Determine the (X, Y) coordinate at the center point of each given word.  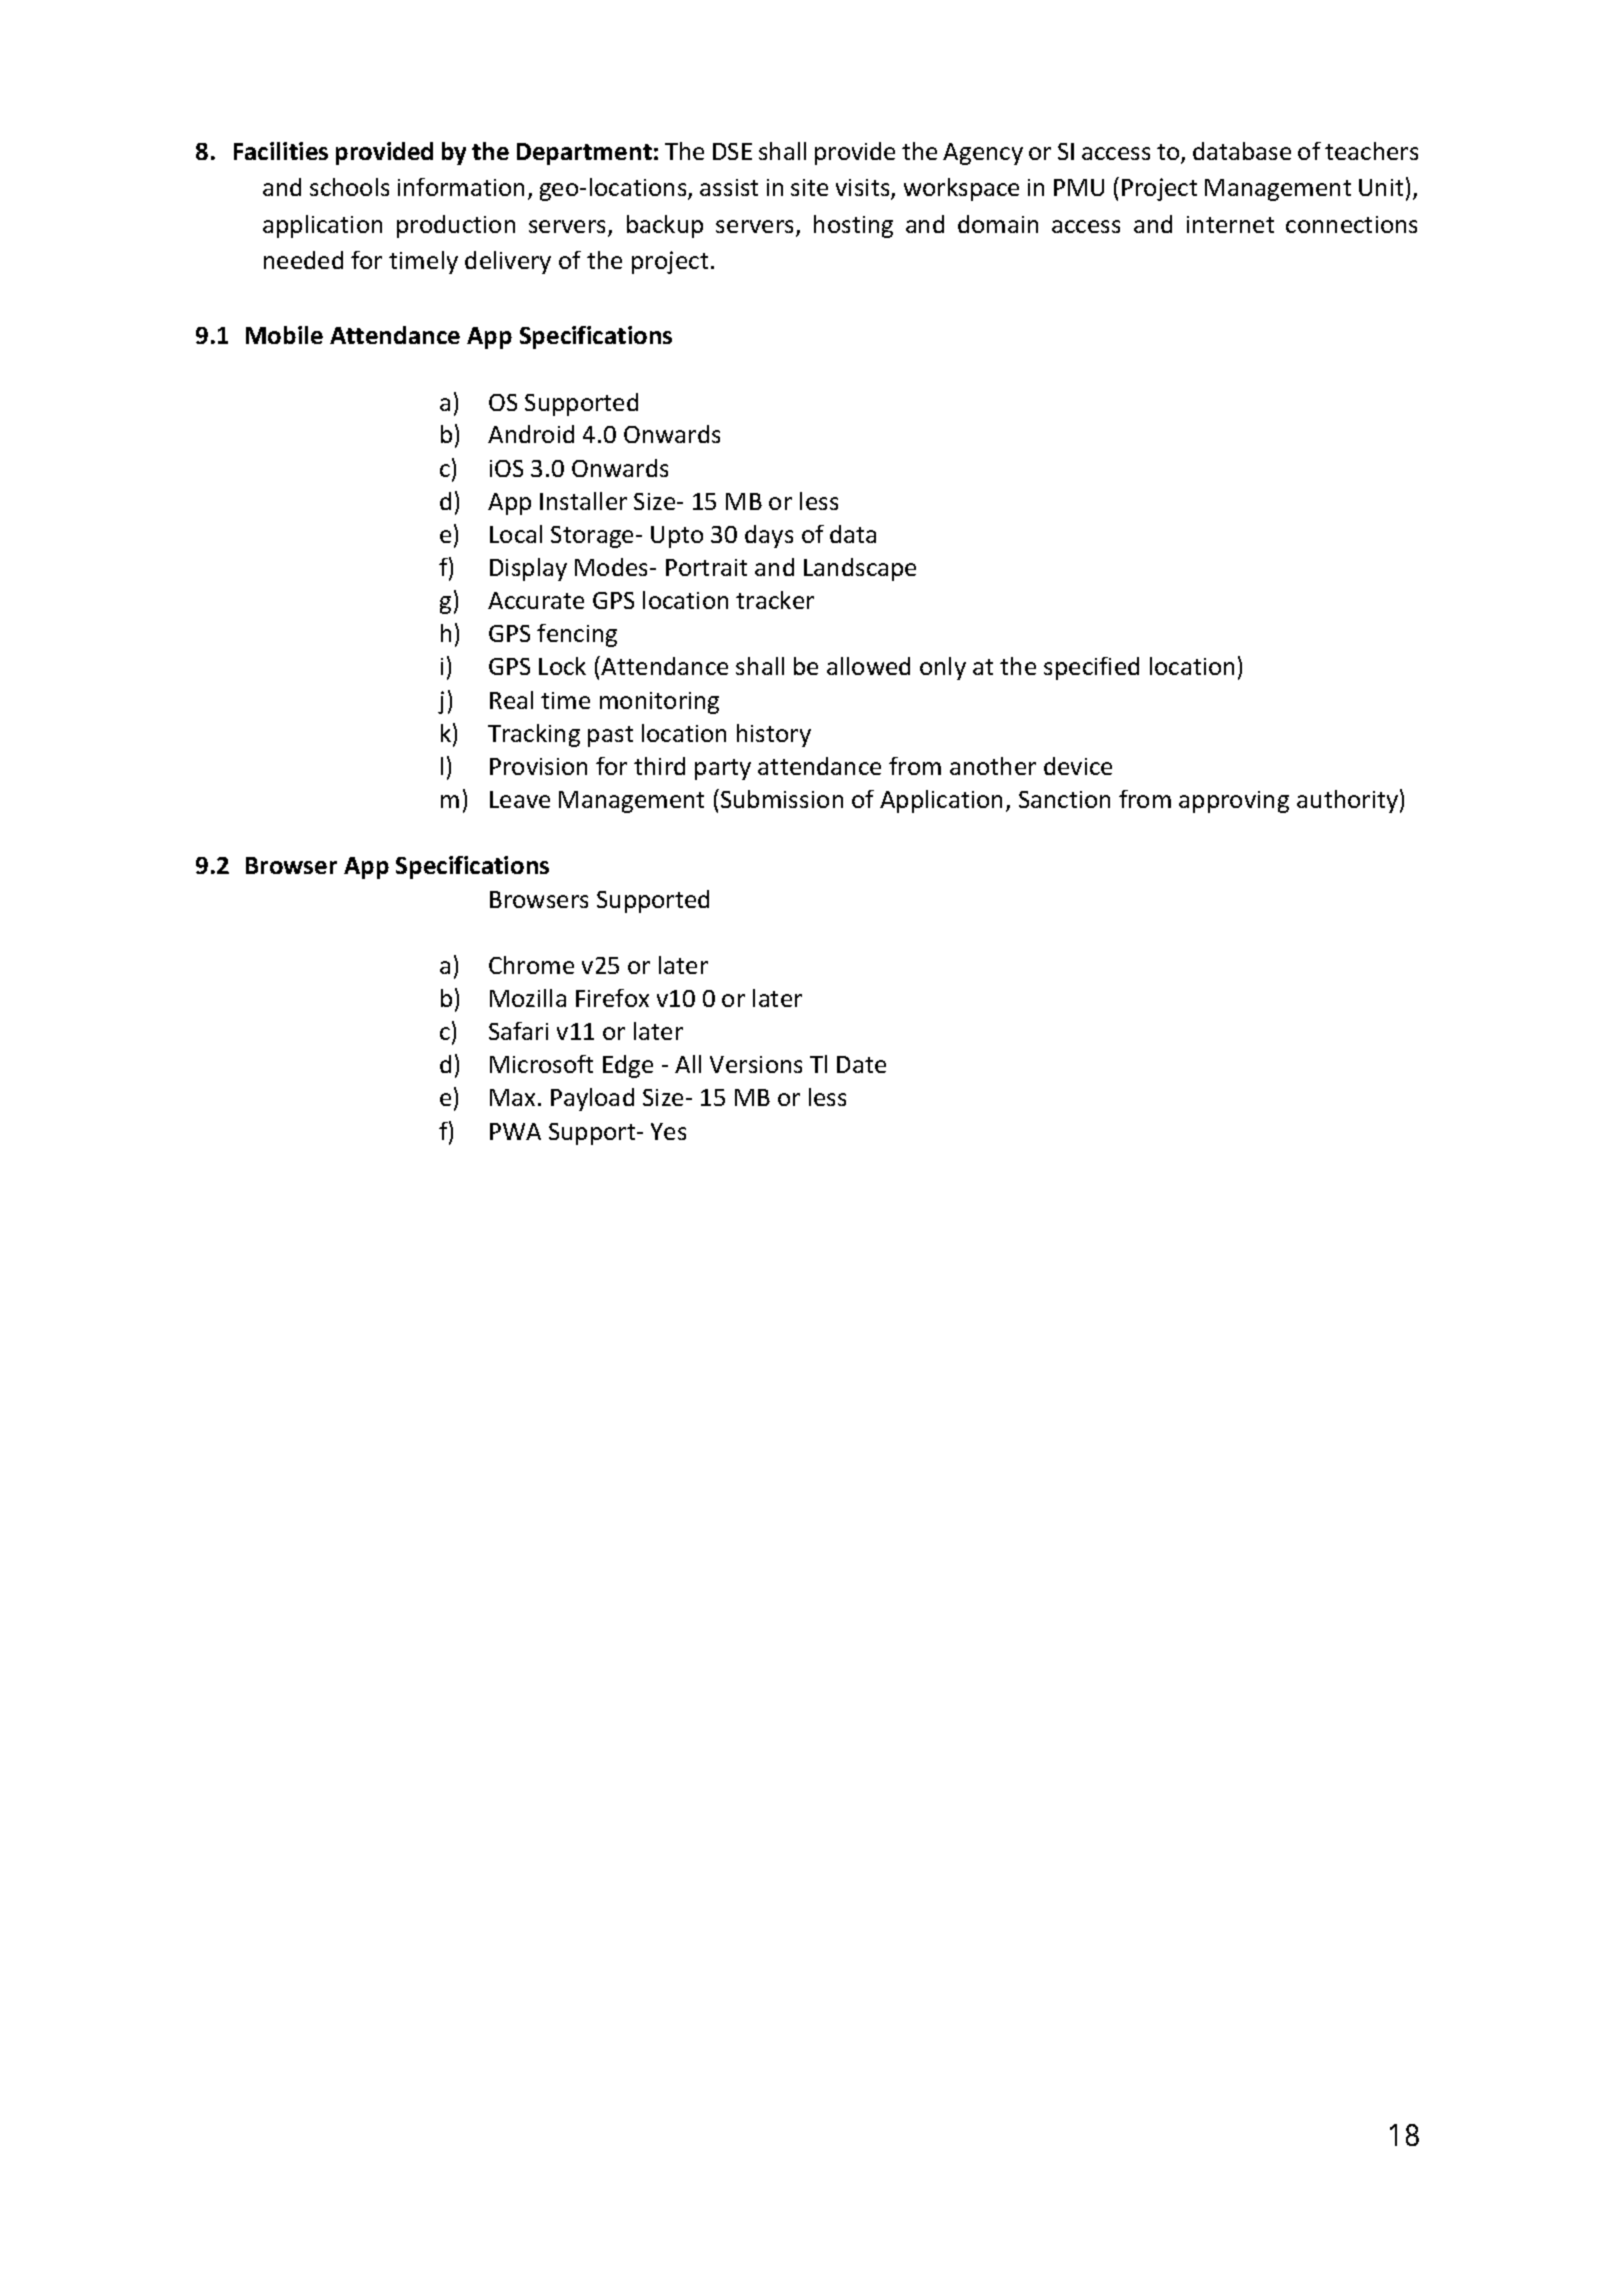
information (461, 187)
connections (1351, 224)
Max (512, 1097)
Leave (520, 799)
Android (531, 434)
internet (1230, 224)
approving (1234, 802)
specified (1091, 668)
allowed (868, 666)
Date (861, 1064)
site (809, 187)
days (769, 536)
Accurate (536, 600)
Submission (782, 799)
